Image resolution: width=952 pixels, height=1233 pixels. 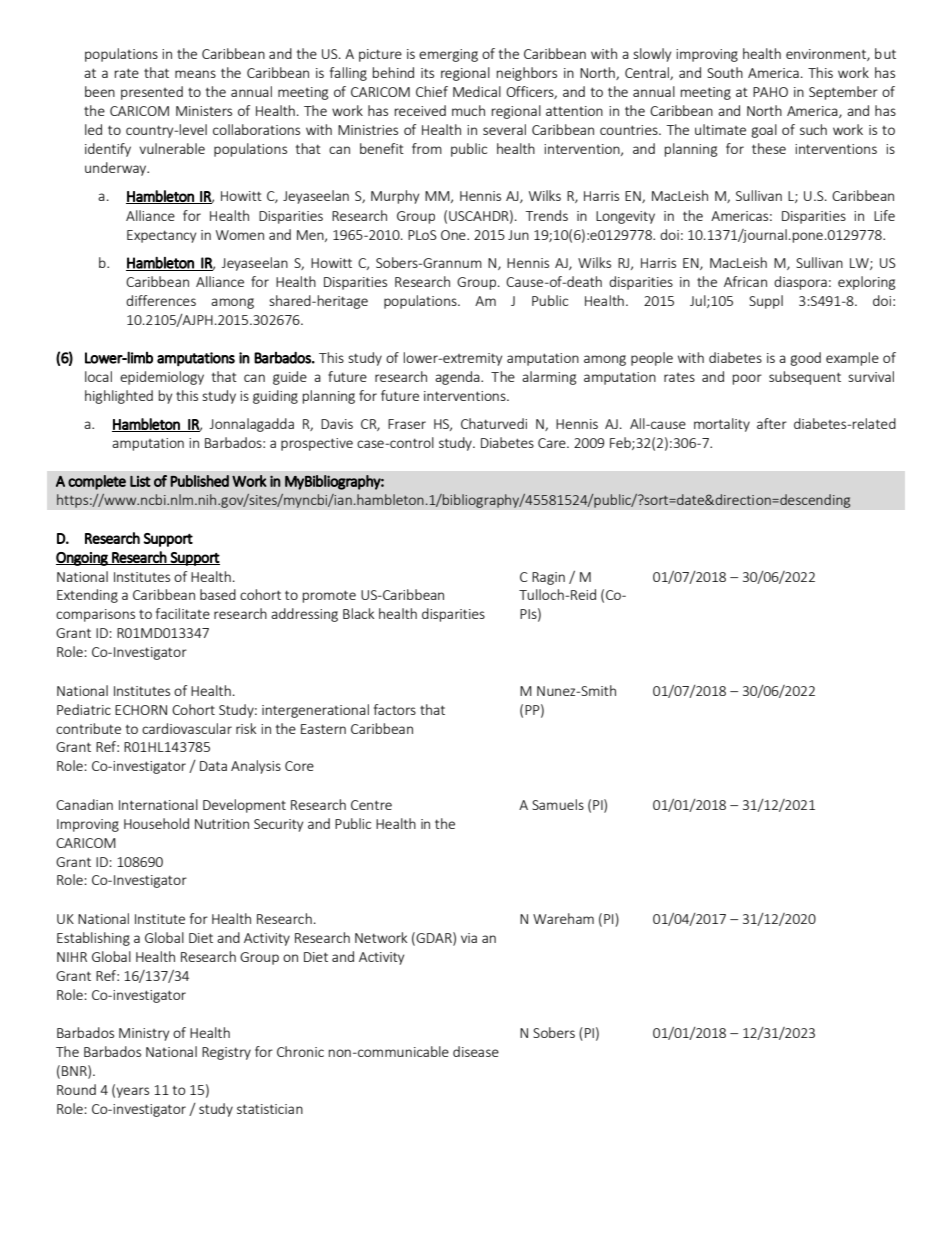 What do you see at coordinates (772, 423) in the screenshot?
I see `after` at bounding box center [772, 423].
